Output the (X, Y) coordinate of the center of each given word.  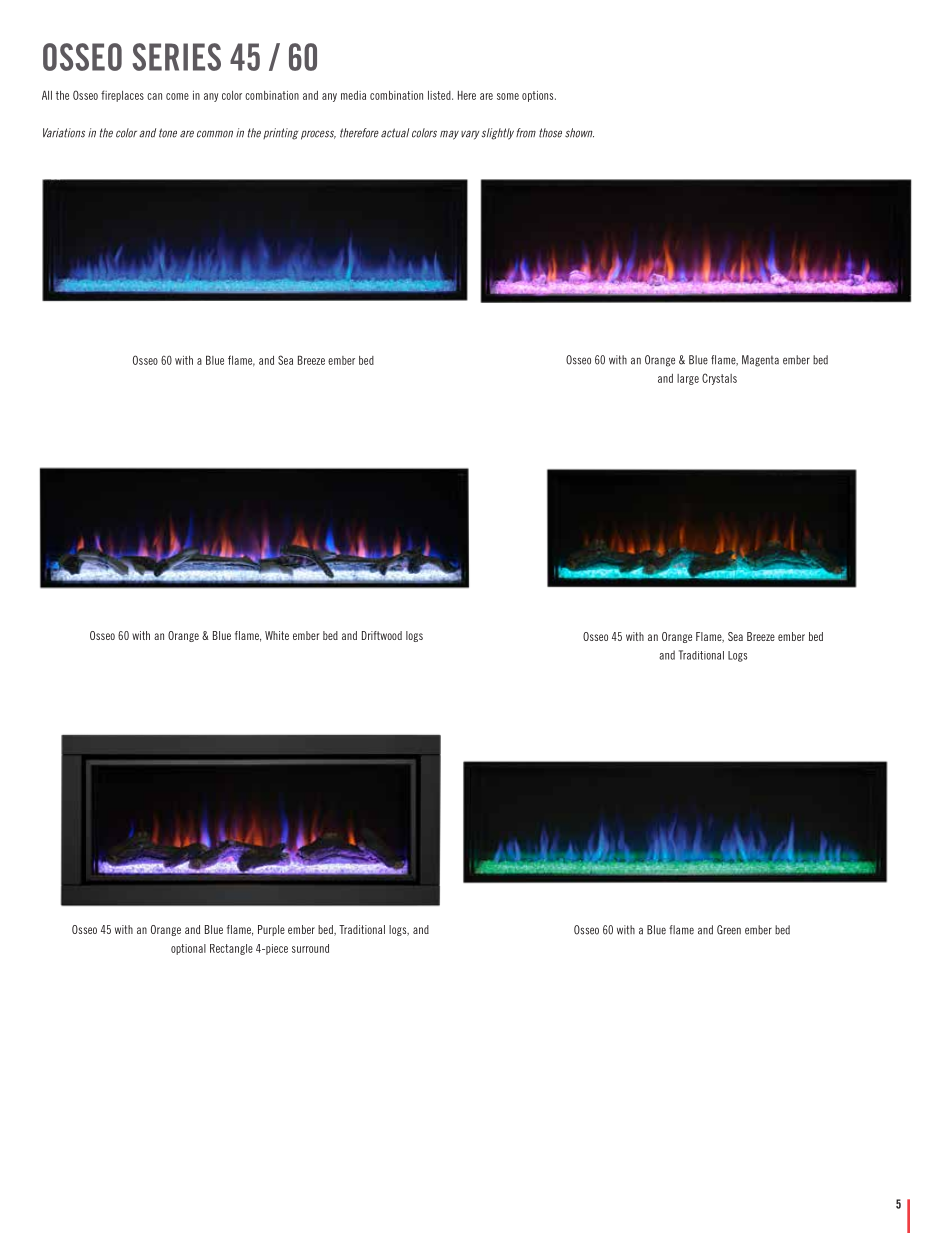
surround (310, 948)
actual (395, 133)
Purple (271, 930)
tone (168, 133)
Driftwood (382, 635)
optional (188, 949)
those (550, 133)
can (154, 96)
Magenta (760, 361)
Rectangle (231, 949)
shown (579, 133)
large (688, 379)
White (277, 635)
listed (440, 95)
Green (729, 930)
